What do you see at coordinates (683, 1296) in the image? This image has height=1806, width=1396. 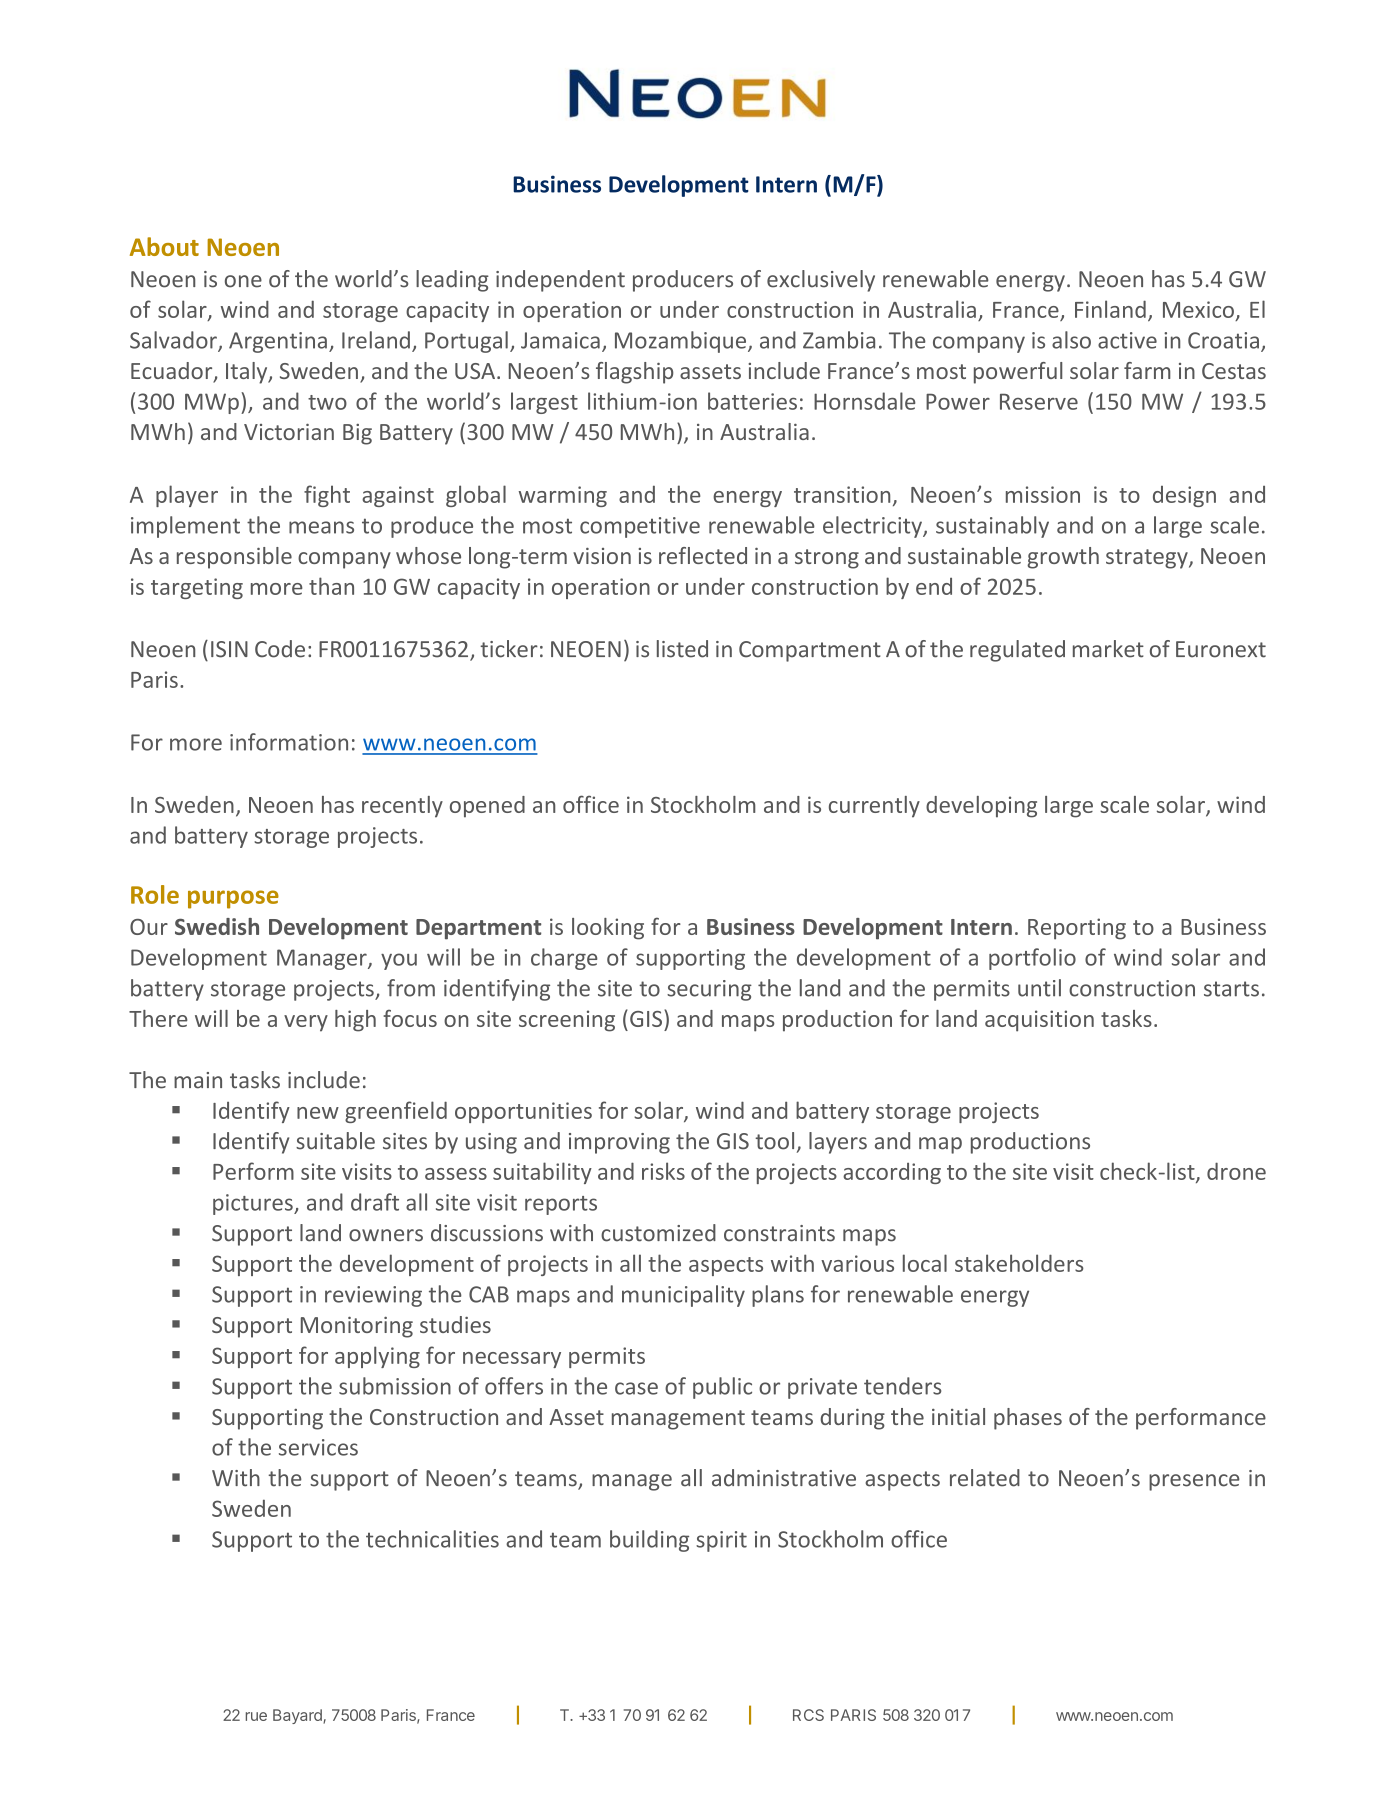 I see `municipality` at bounding box center [683, 1296].
